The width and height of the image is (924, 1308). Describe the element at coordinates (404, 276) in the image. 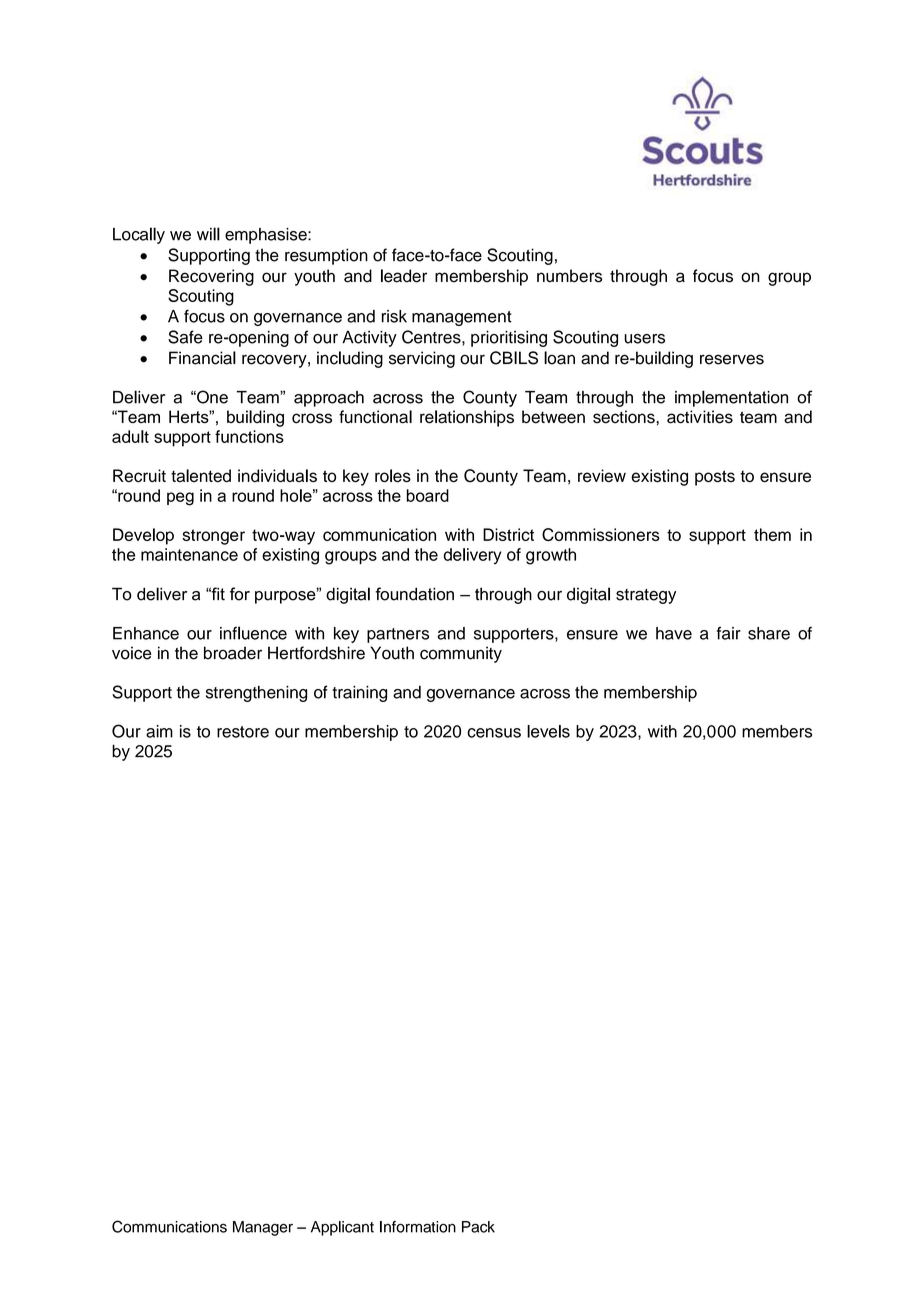

I see `leader` at that location.
